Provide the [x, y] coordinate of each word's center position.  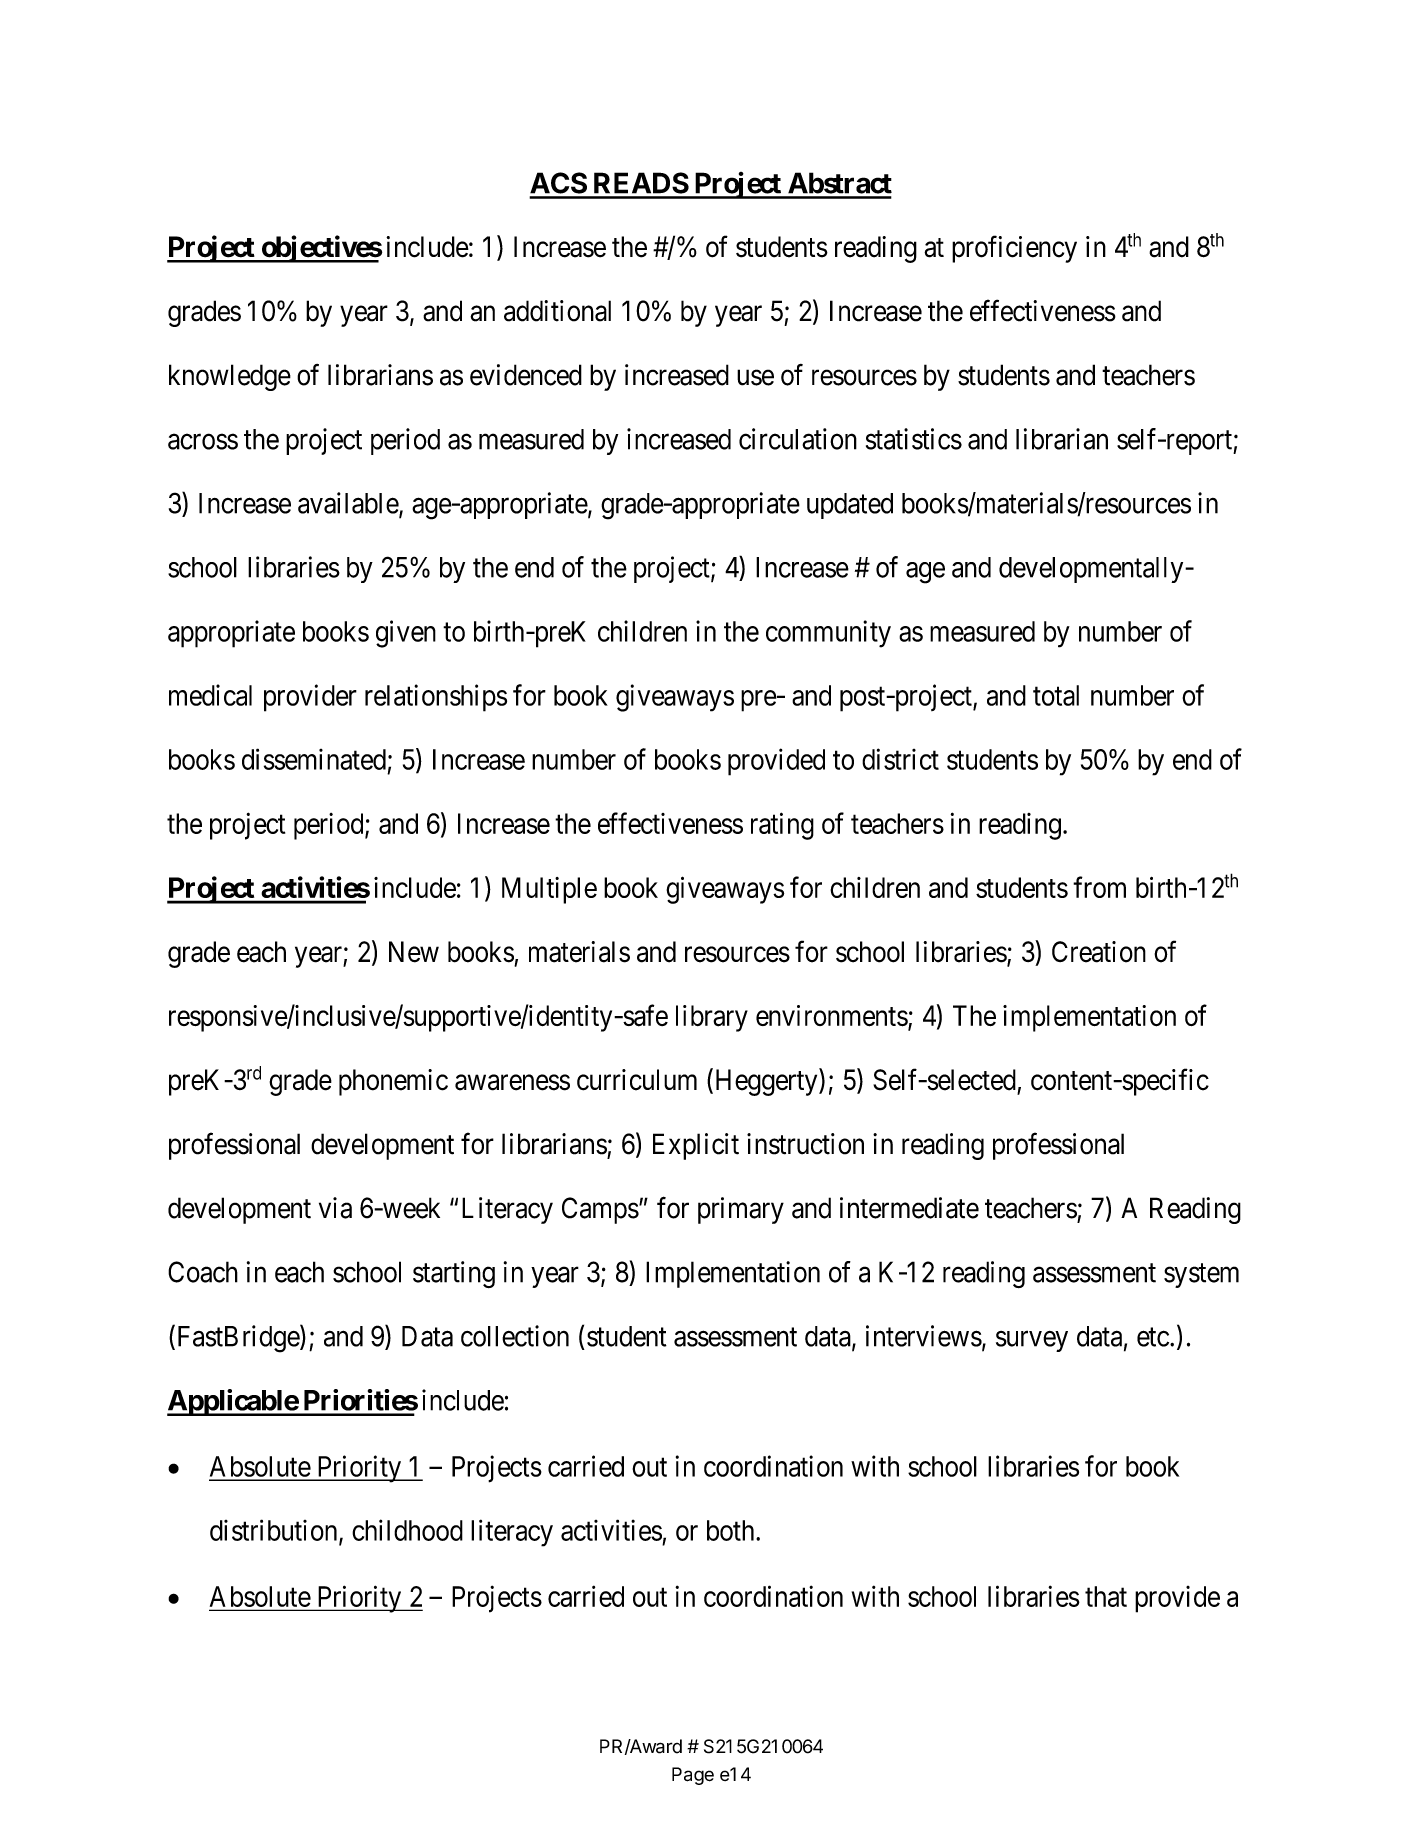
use [755, 378]
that [1106, 1596]
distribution [275, 1531]
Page [693, 1776]
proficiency [1014, 249]
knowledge [230, 377]
